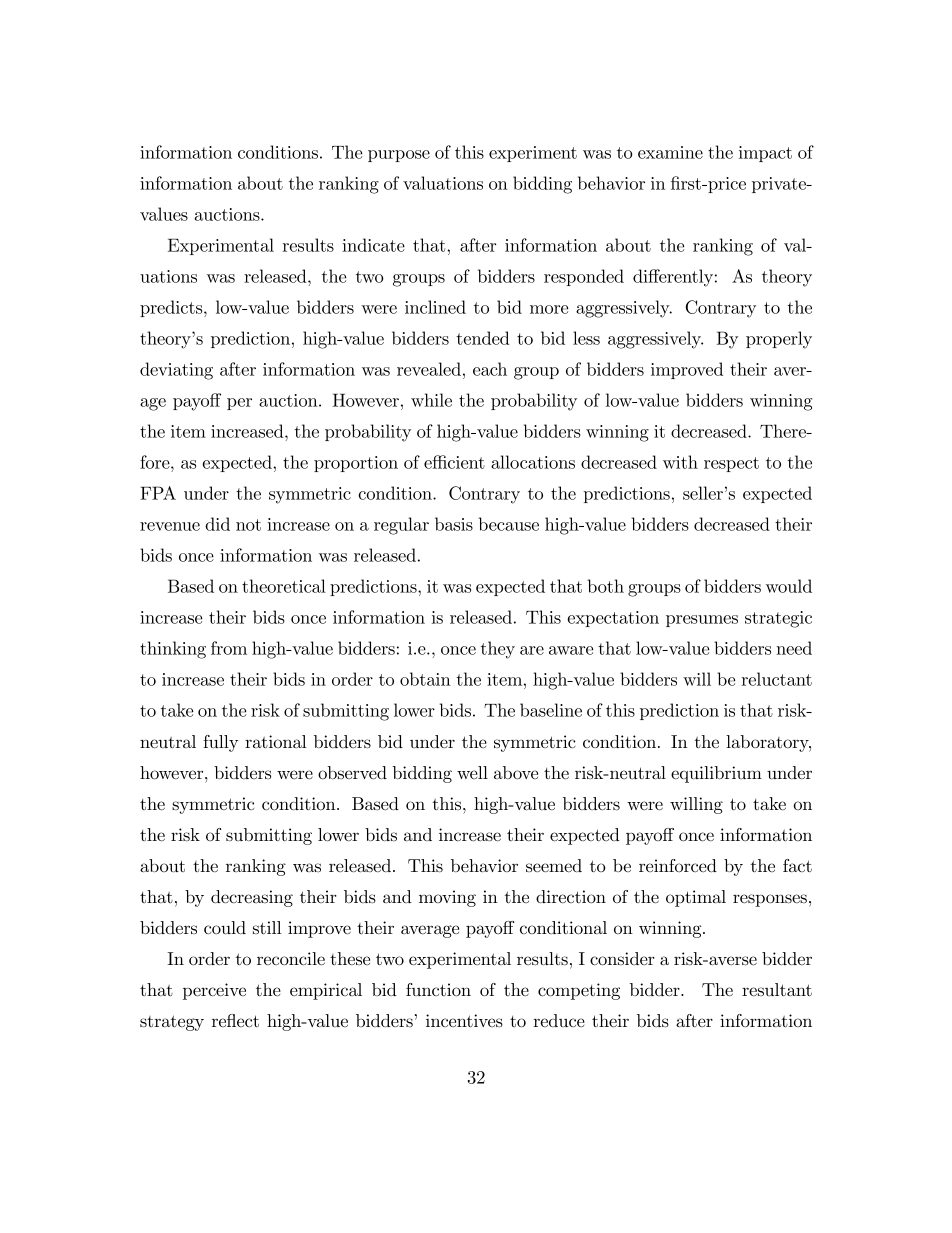 The width and height of the document is (952, 1233). I want to click on deviating, so click(176, 371).
